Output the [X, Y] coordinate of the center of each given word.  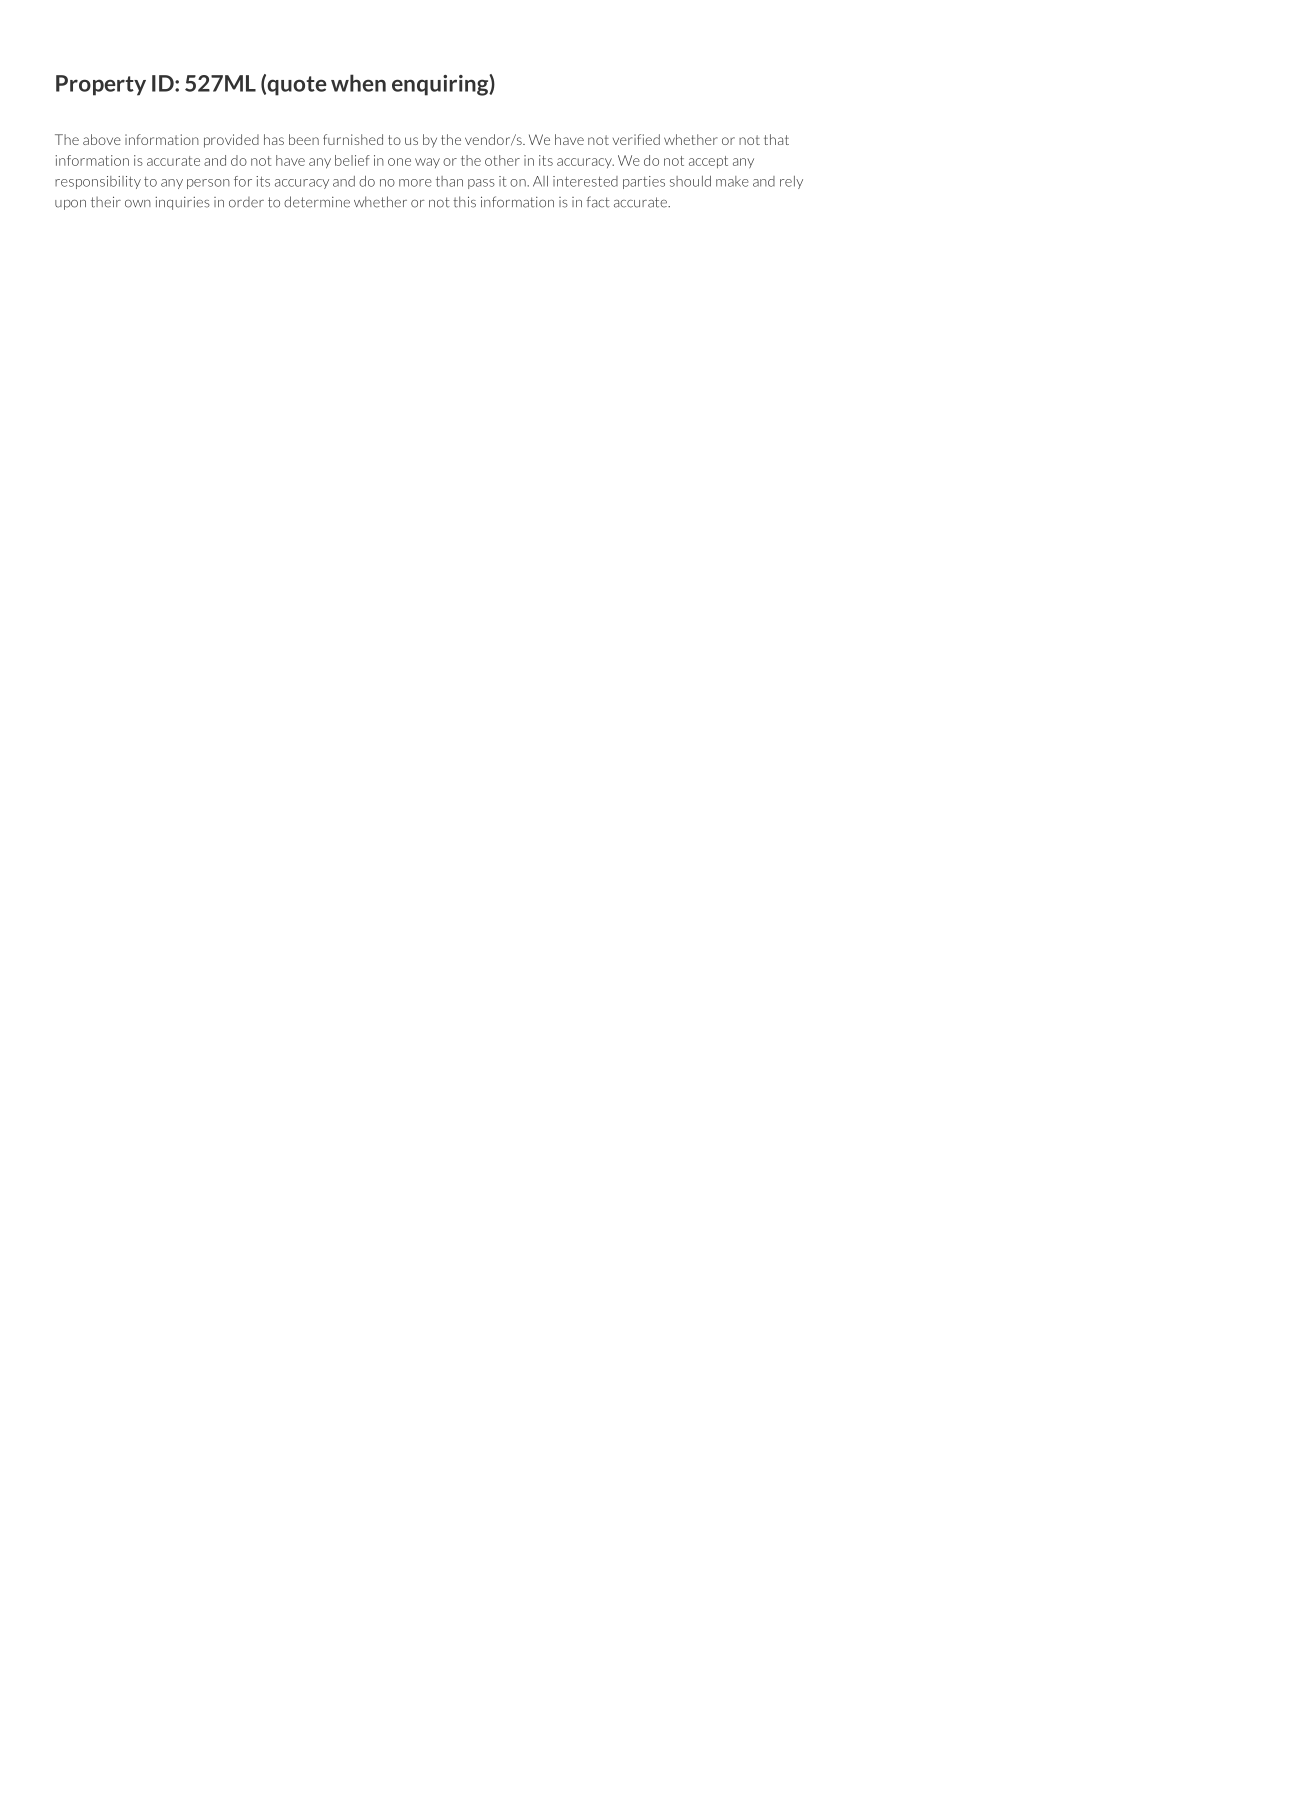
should [690, 181]
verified [636, 139]
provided [231, 141]
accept [708, 162]
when [358, 83]
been [304, 139]
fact [598, 202]
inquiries [182, 203]
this [464, 202]
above [102, 139]
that [776, 139]
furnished [353, 139]
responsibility [98, 182]
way [427, 163]
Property [101, 85]
